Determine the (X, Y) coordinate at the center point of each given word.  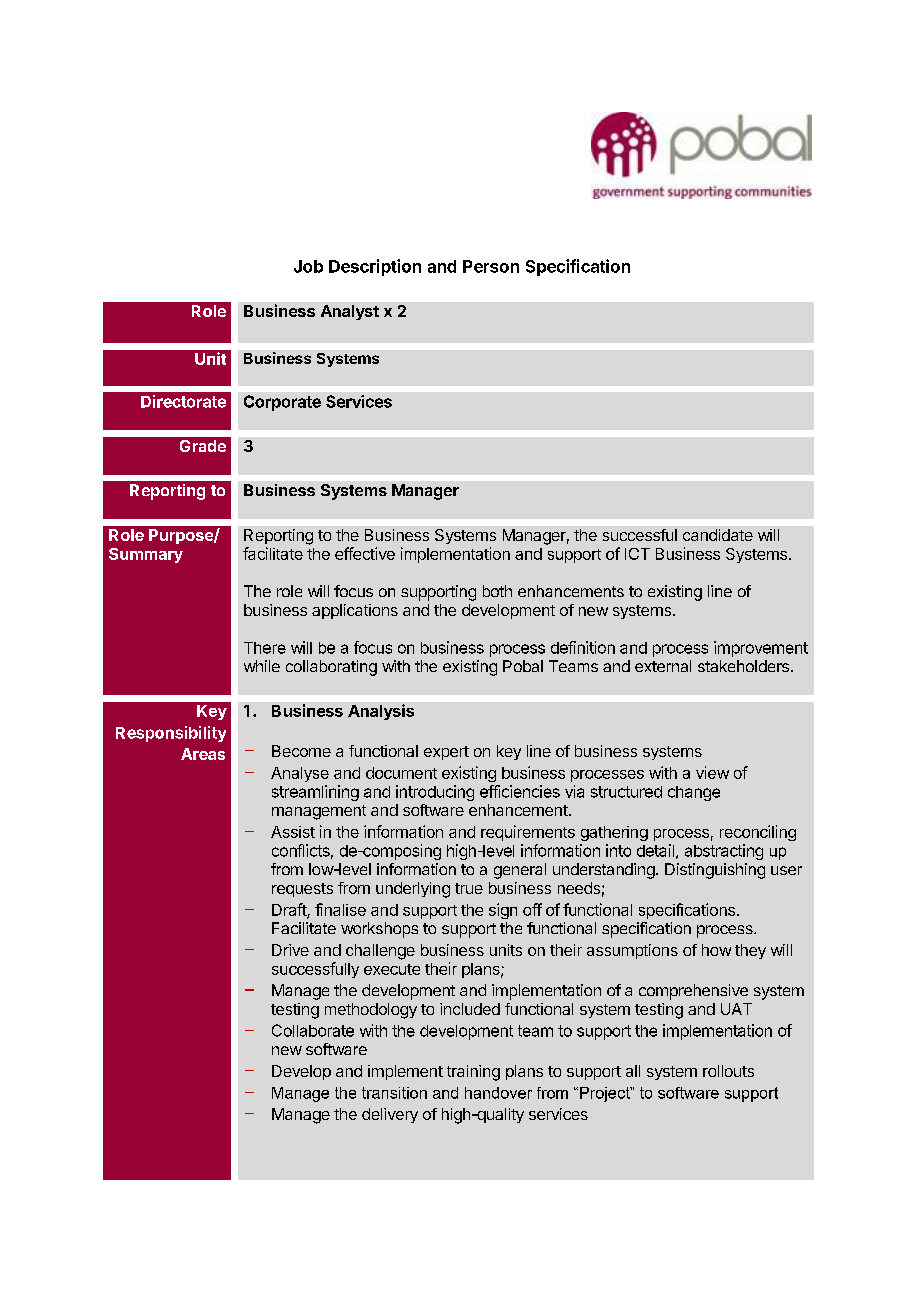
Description (375, 267)
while (262, 666)
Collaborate (313, 1030)
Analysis (381, 712)
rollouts (728, 1071)
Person (491, 266)
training (473, 1073)
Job (308, 266)
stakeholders (743, 666)
